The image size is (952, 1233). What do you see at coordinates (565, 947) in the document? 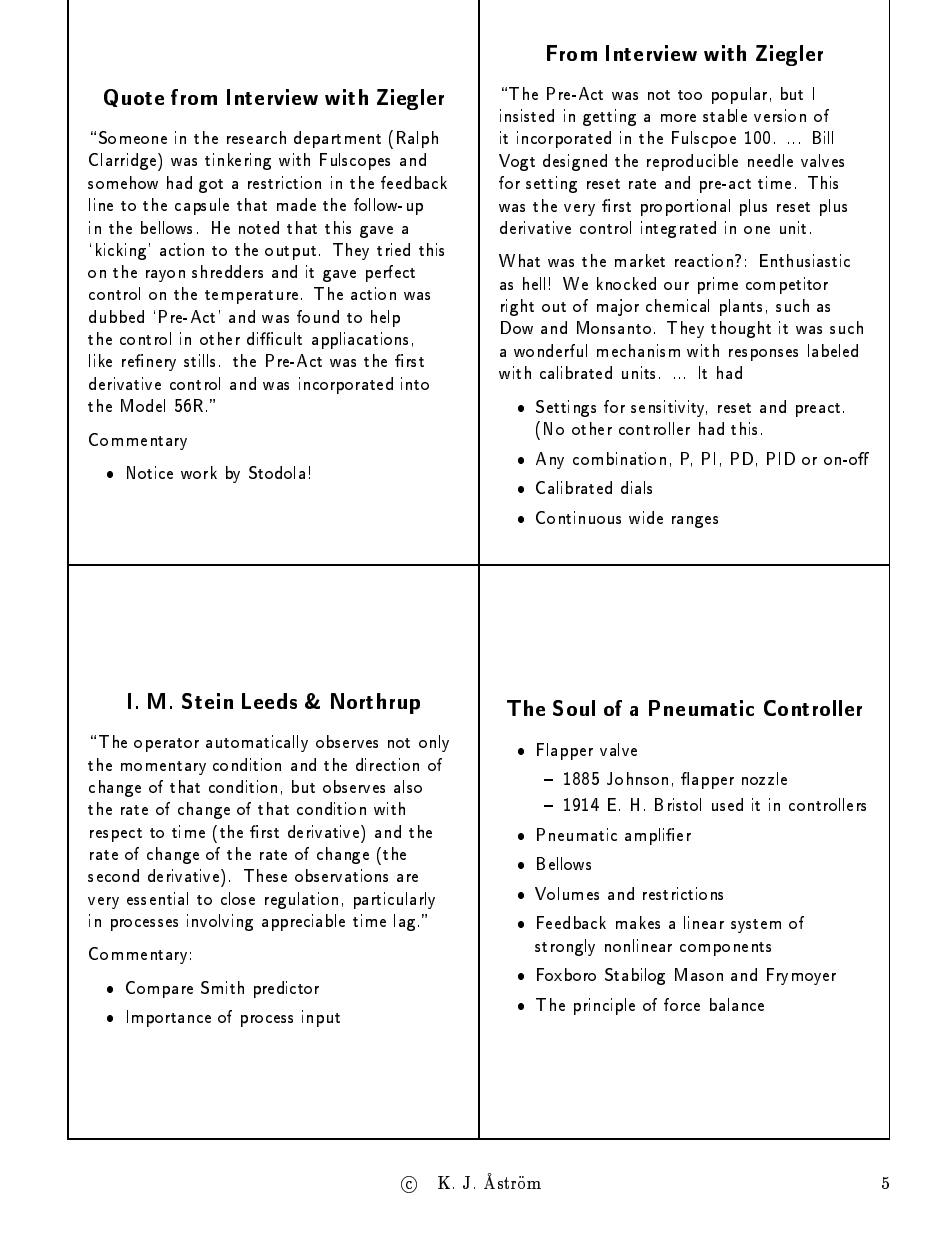
I see `strongly` at bounding box center [565, 947].
